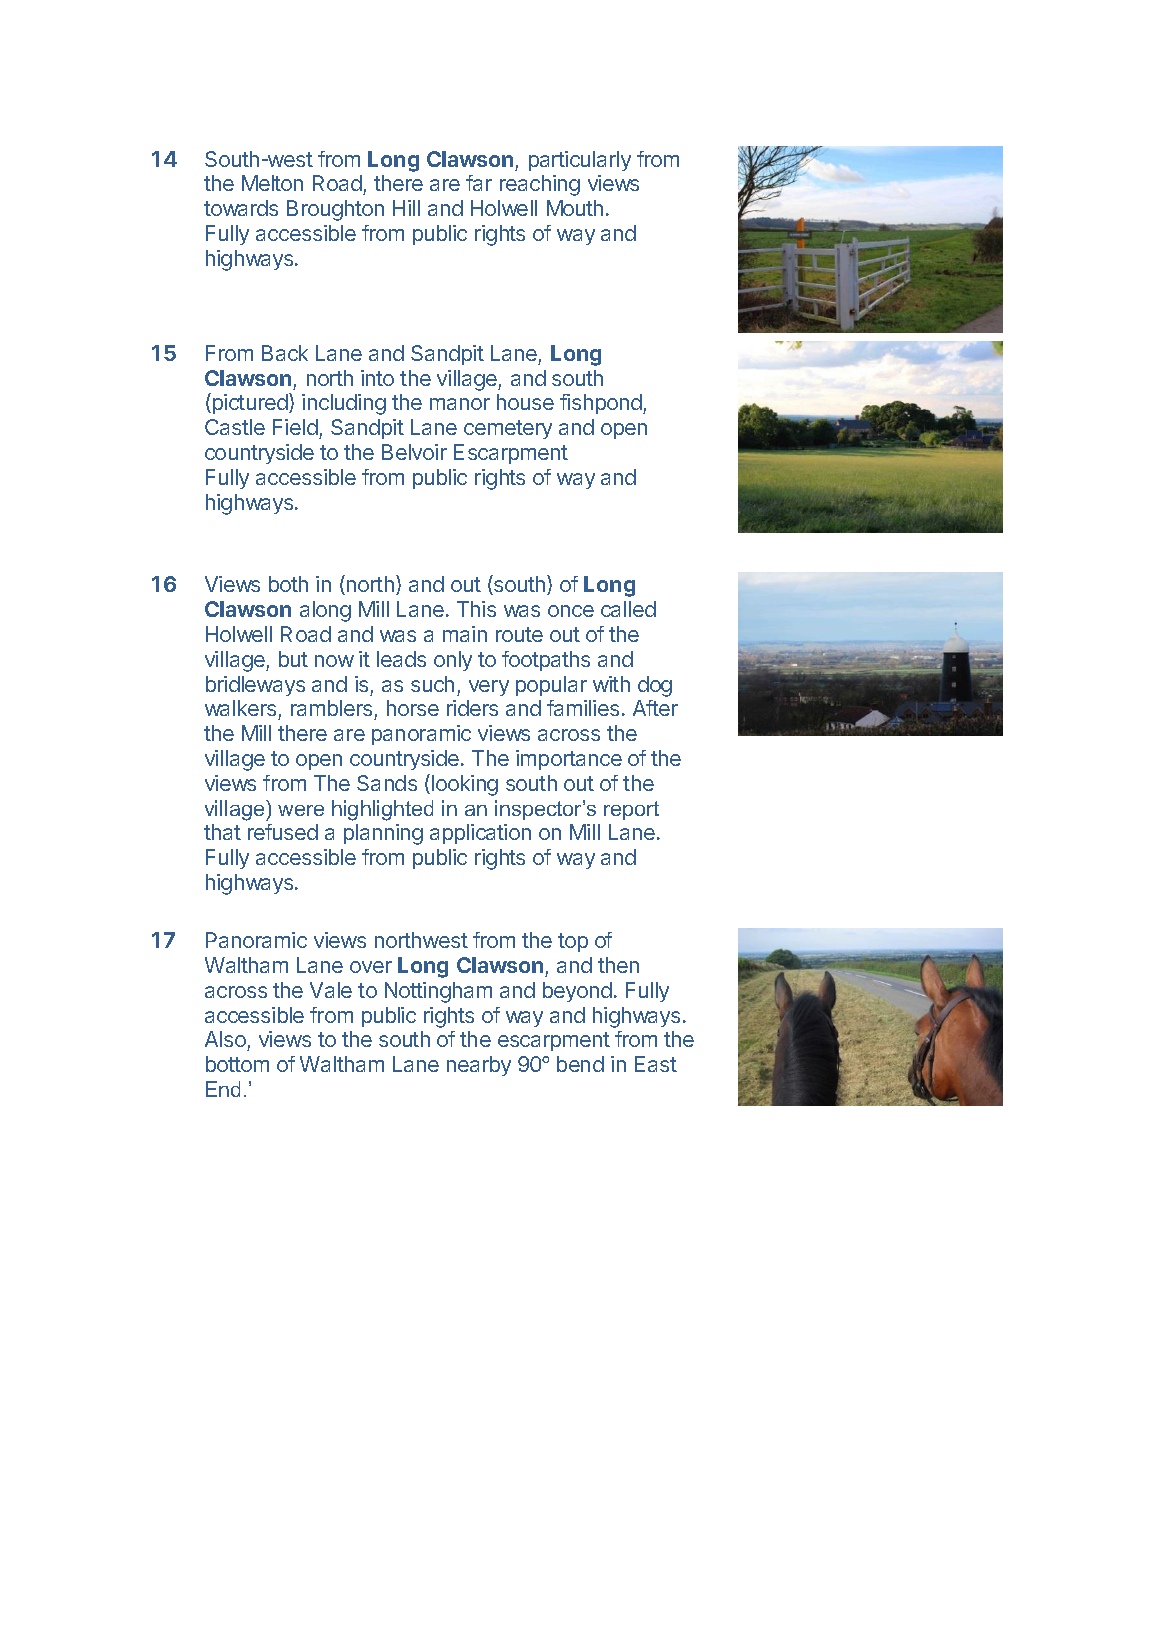 The height and width of the page is (1651, 1168). Describe the element at coordinates (438, 992) in the page. I see `Nottingham` at that location.
